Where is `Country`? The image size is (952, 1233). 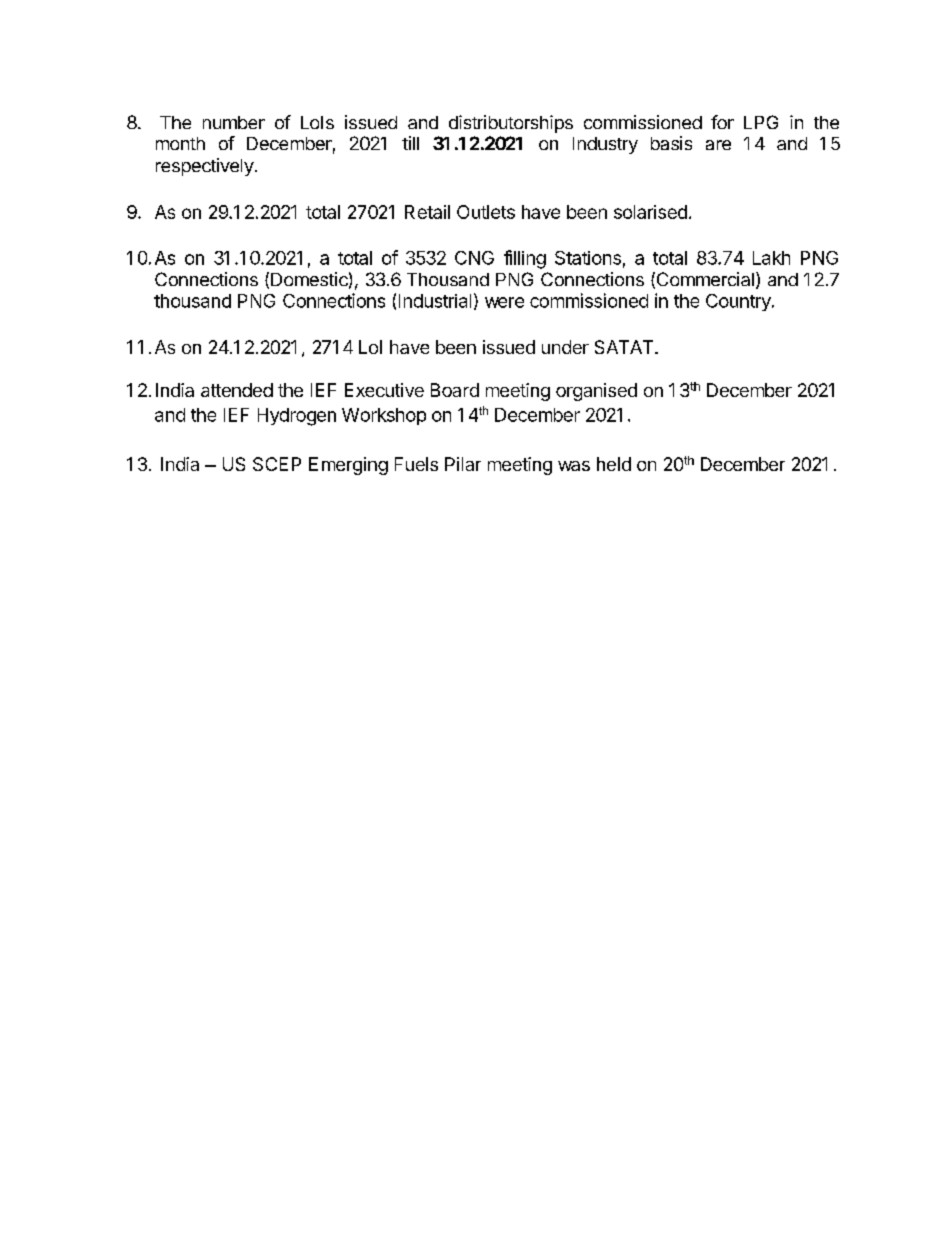 Country is located at coordinates (739, 302).
